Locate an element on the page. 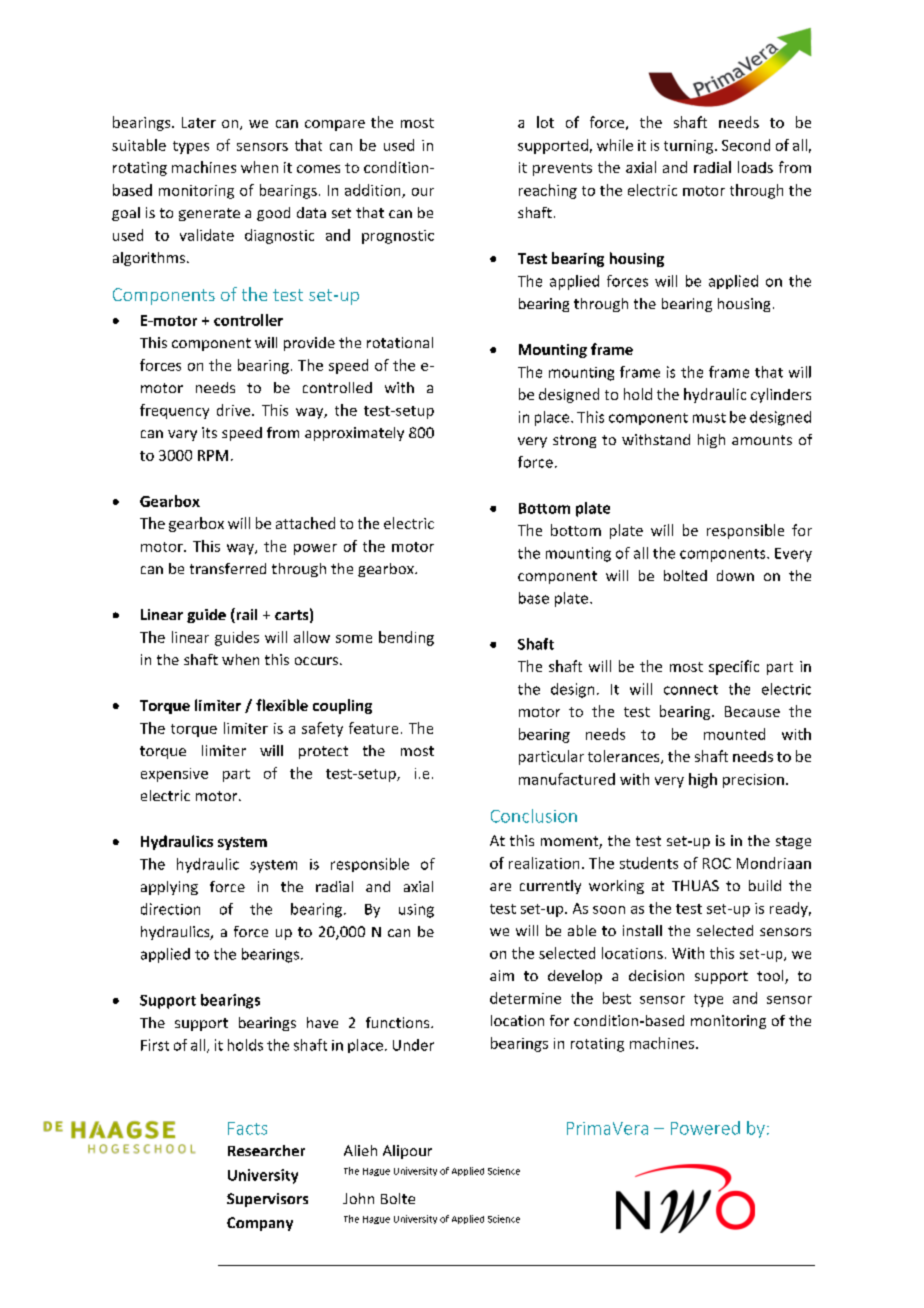 Image resolution: width=924 pixels, height=1308 pixels. specific is located at coordinates (734, 667).
